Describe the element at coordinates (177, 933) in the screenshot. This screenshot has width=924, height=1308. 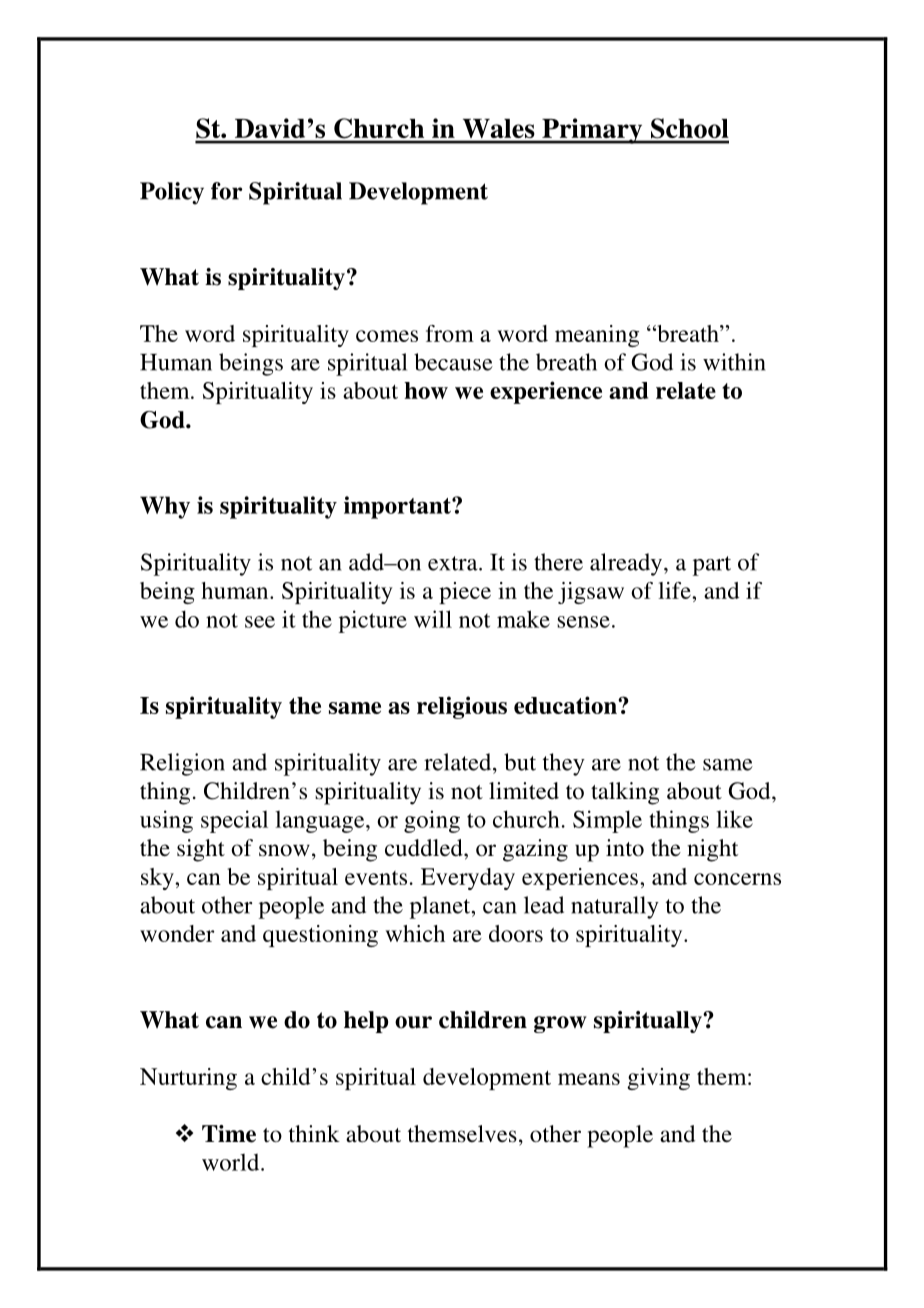
I see `wonder` at that location.
